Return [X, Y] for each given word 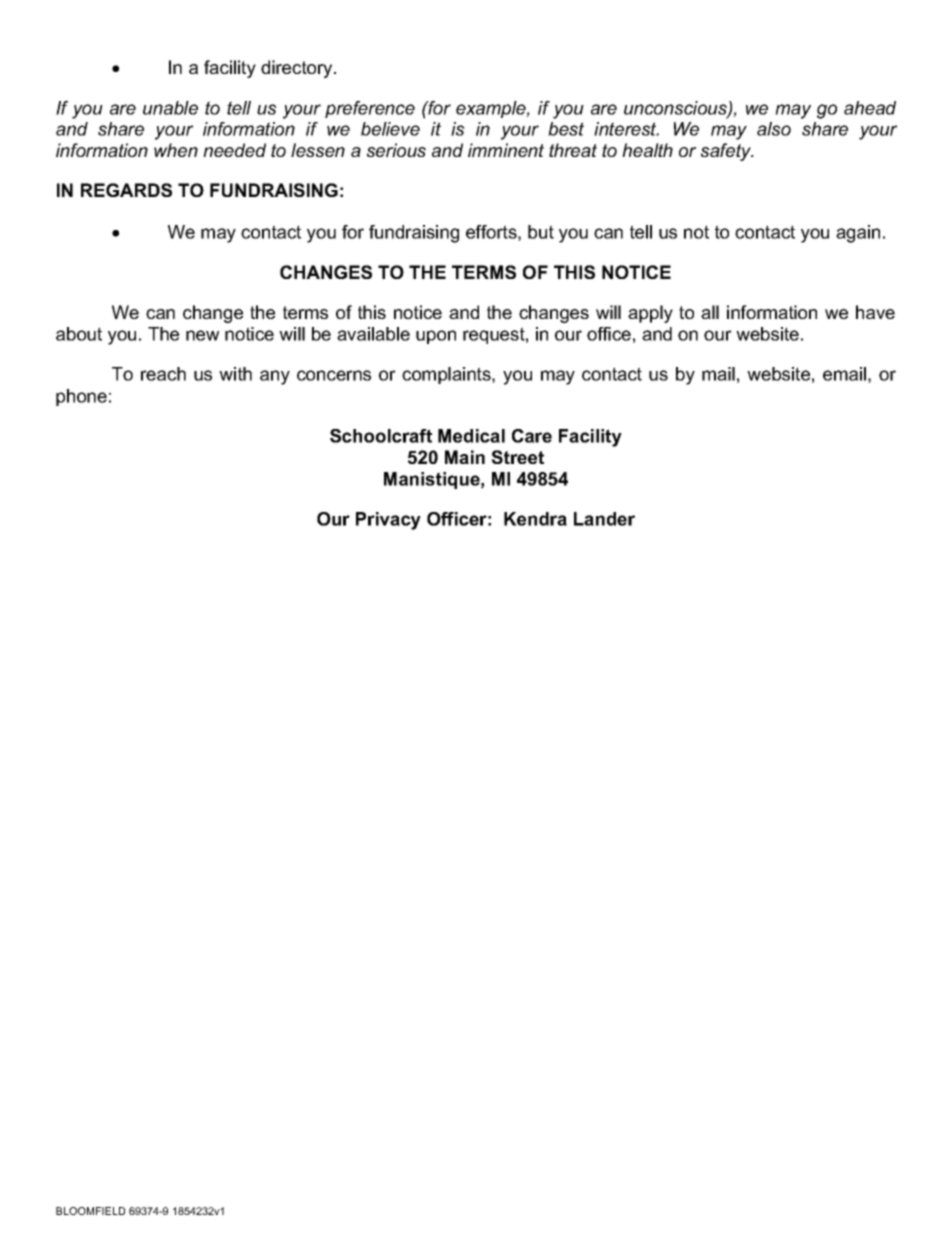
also [774, 129]
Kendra [535, 519]
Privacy [388, 521]
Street [517, 457]
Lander [604, 519]
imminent [506, 150]
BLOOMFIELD [90, 1211]
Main [465, 457]
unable [170, 108]
